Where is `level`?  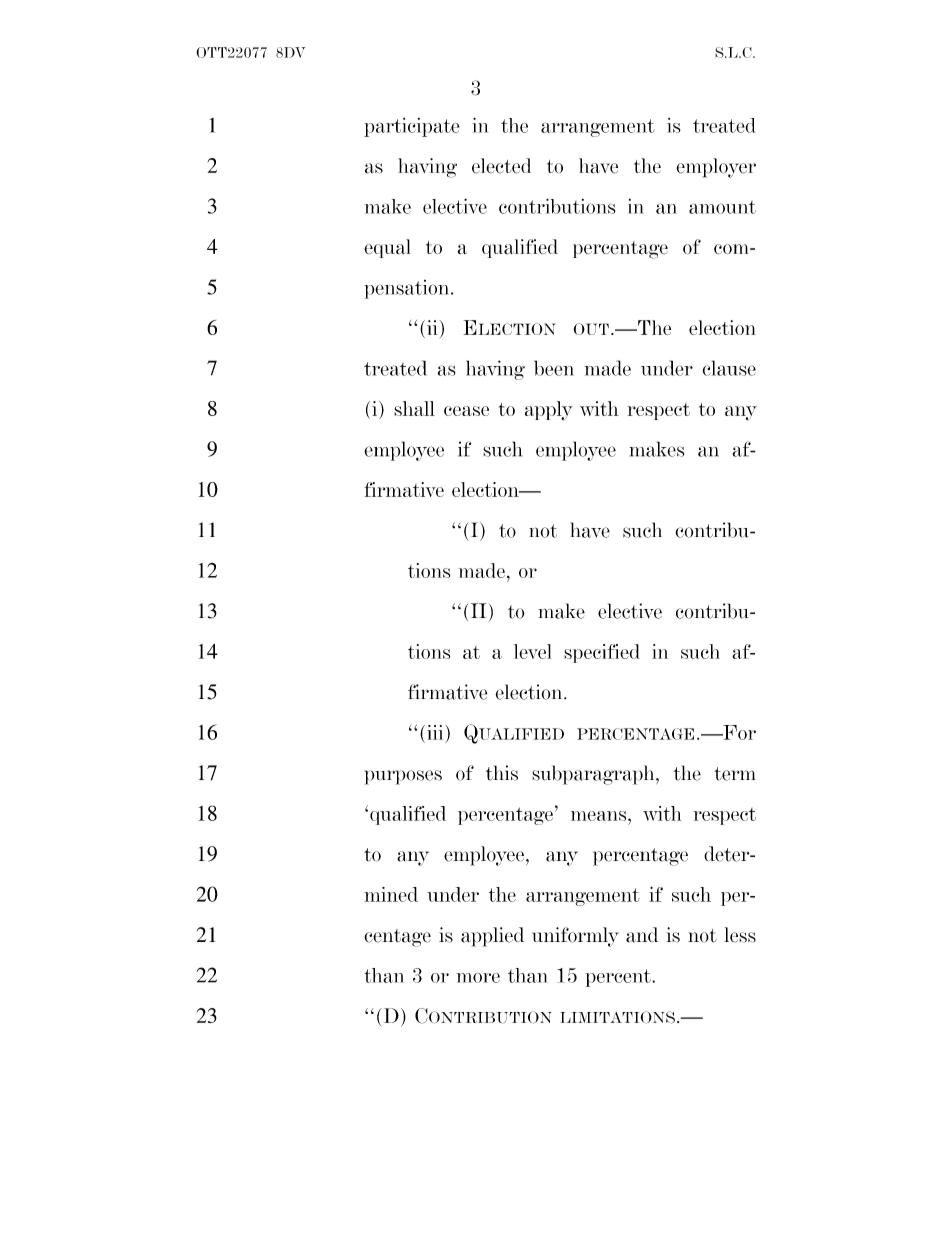
level is located at coordinates (532, 651).
